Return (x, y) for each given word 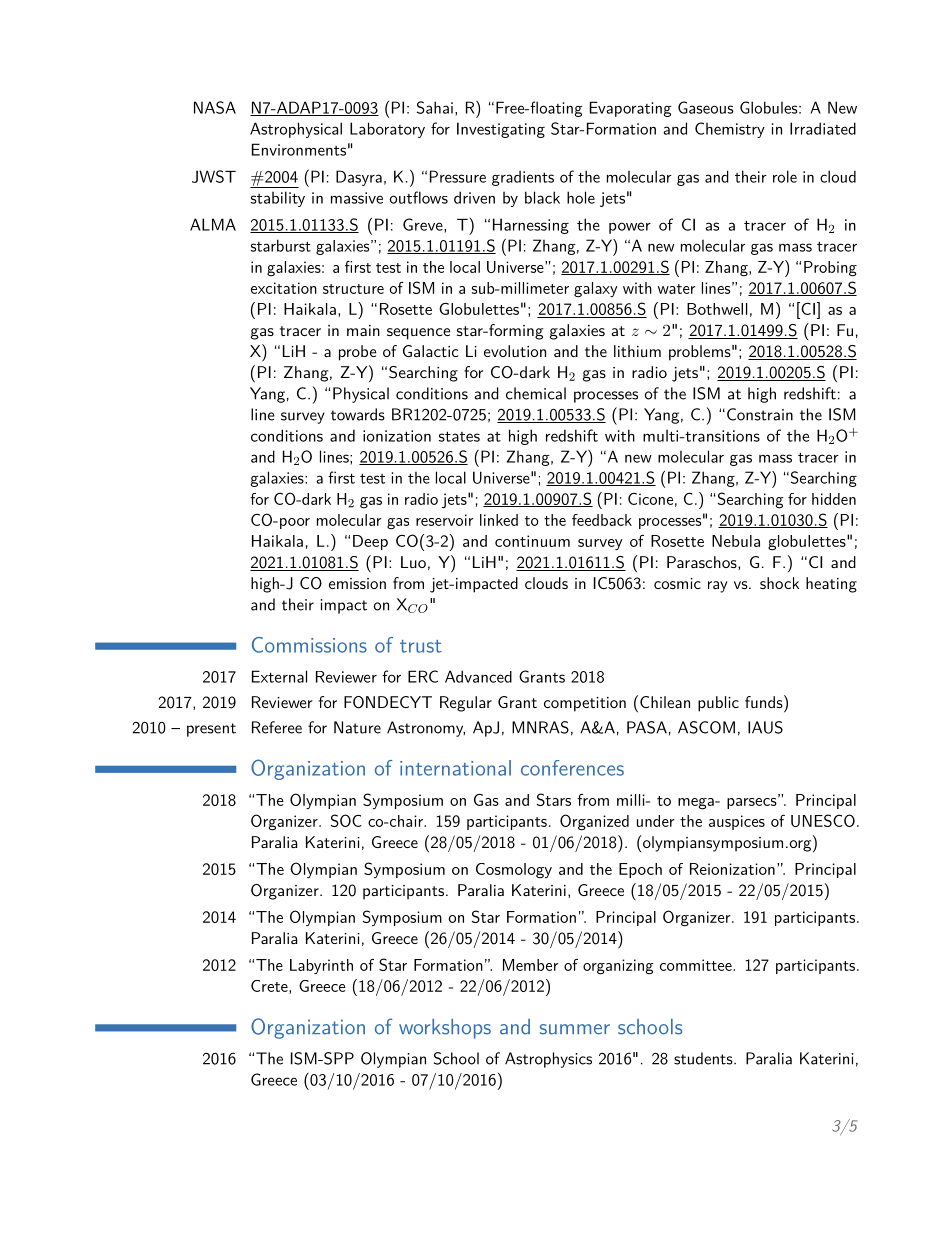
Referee (277, 727)
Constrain (758, 414)
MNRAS (540, 727)
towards (358, 414)
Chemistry (730, 130)
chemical (536, 393)
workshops (445, 1029)
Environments (299, 149)
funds (764, 702)
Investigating (501, 130)
